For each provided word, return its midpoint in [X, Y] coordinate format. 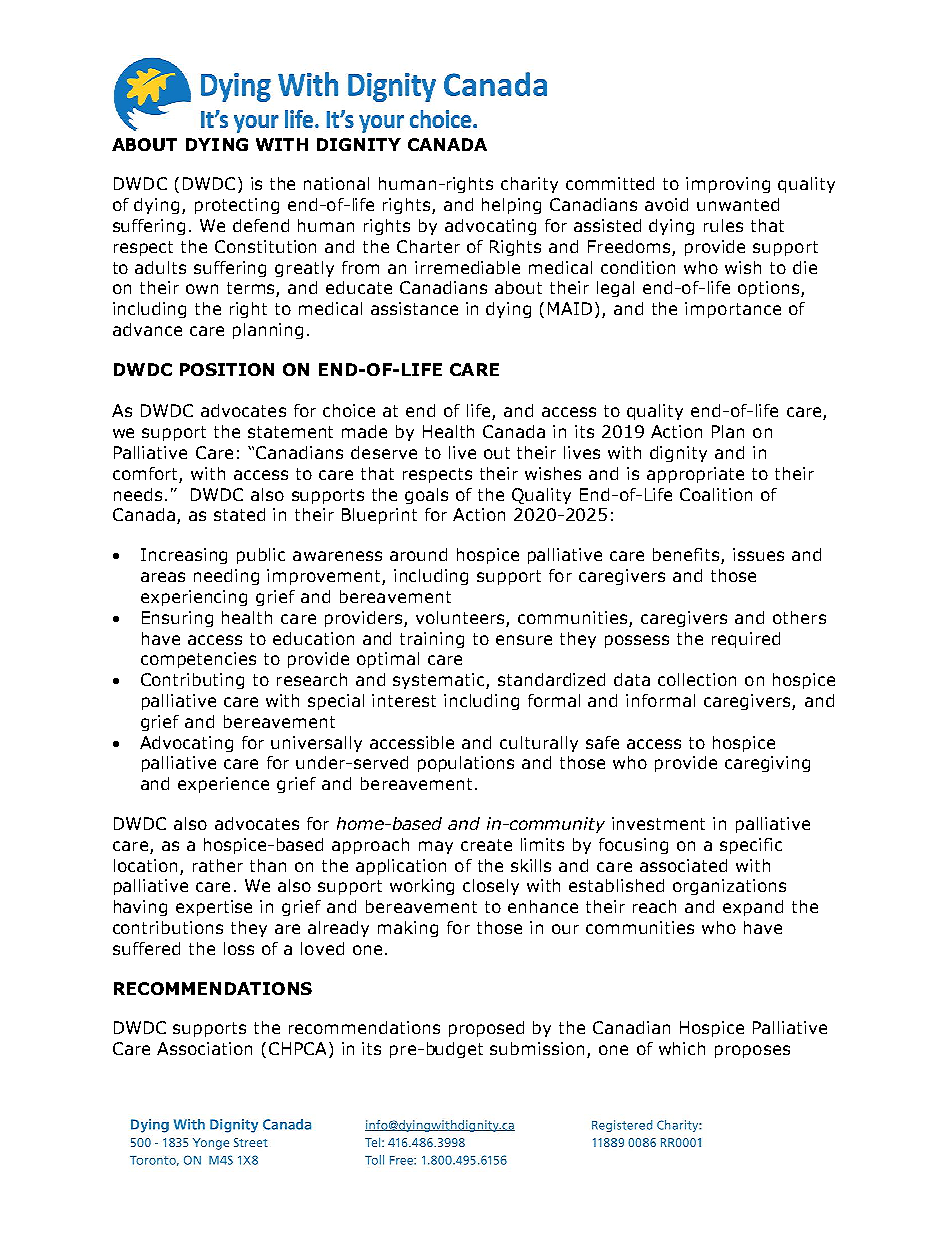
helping [511, 206]
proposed [486, 1029]
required [746, 640]
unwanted [738, 204]
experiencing [194, 598]
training [432, 640]
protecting [237, 206]
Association [204, 1048]
